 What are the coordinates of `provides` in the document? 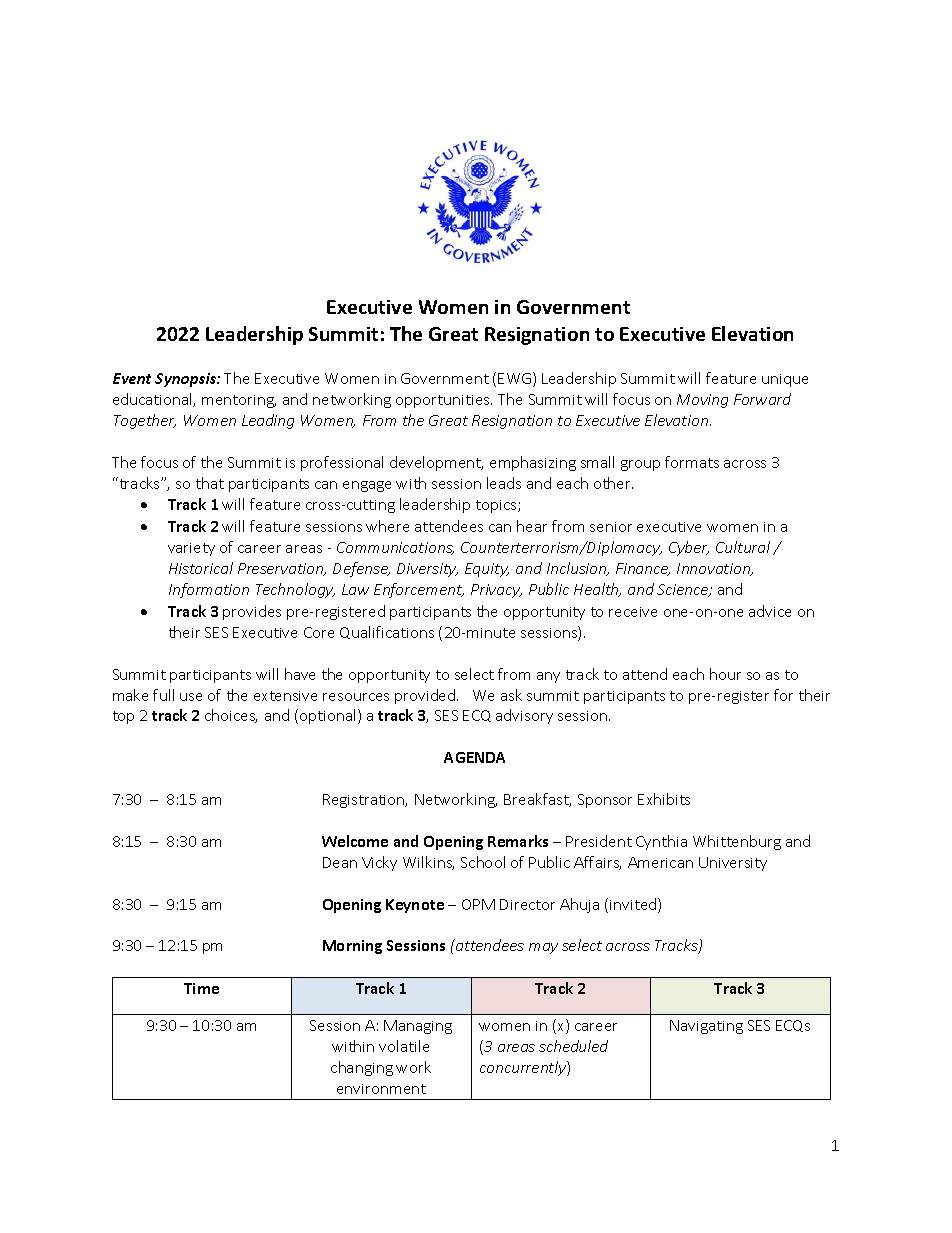 It's located at (252, 612).
